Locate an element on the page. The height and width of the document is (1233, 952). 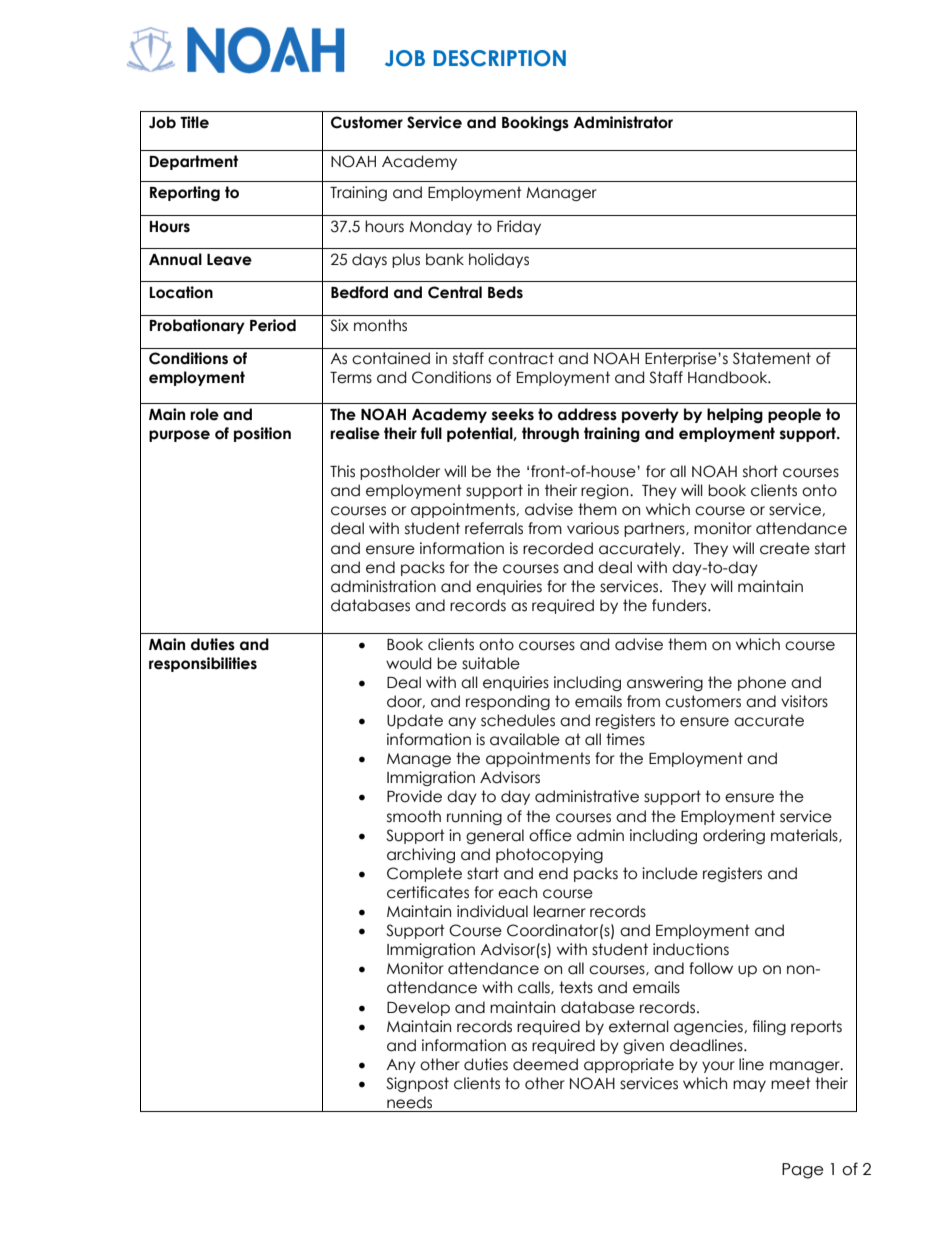
running is located at coordinates (474, 817).
